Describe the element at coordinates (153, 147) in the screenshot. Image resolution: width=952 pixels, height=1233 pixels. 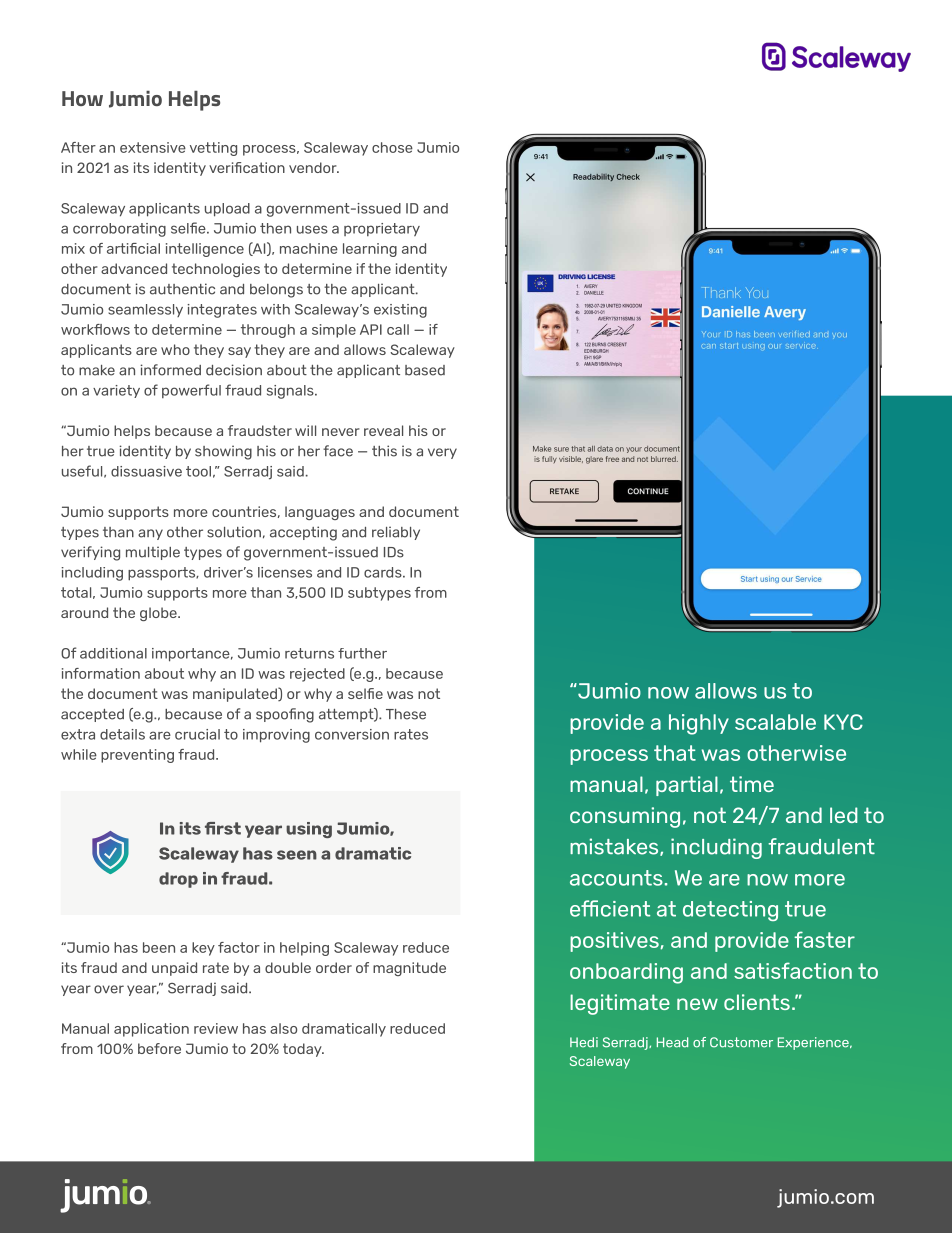
I see `extensive` at that location.
